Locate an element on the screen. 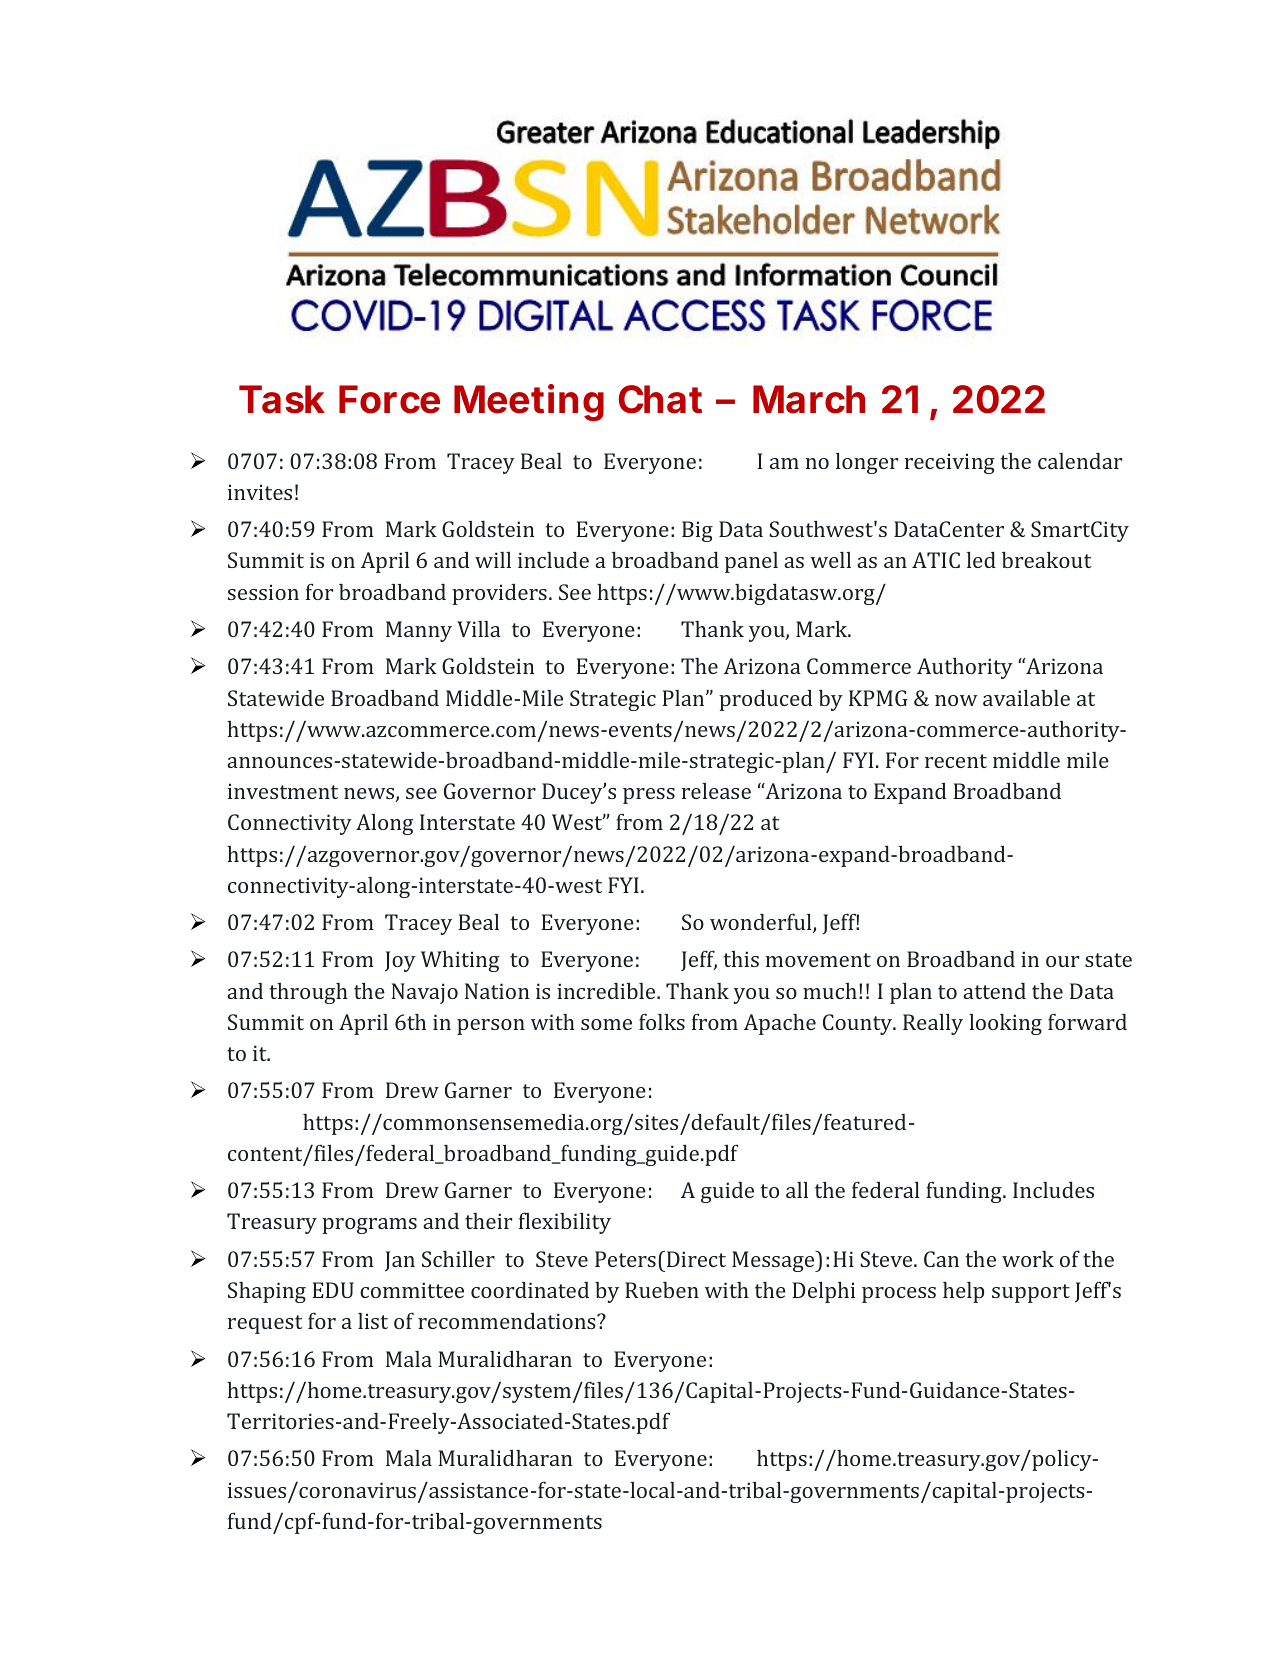 The image size is (1286, 1664). receiving is located at coordinates (950, 463).
